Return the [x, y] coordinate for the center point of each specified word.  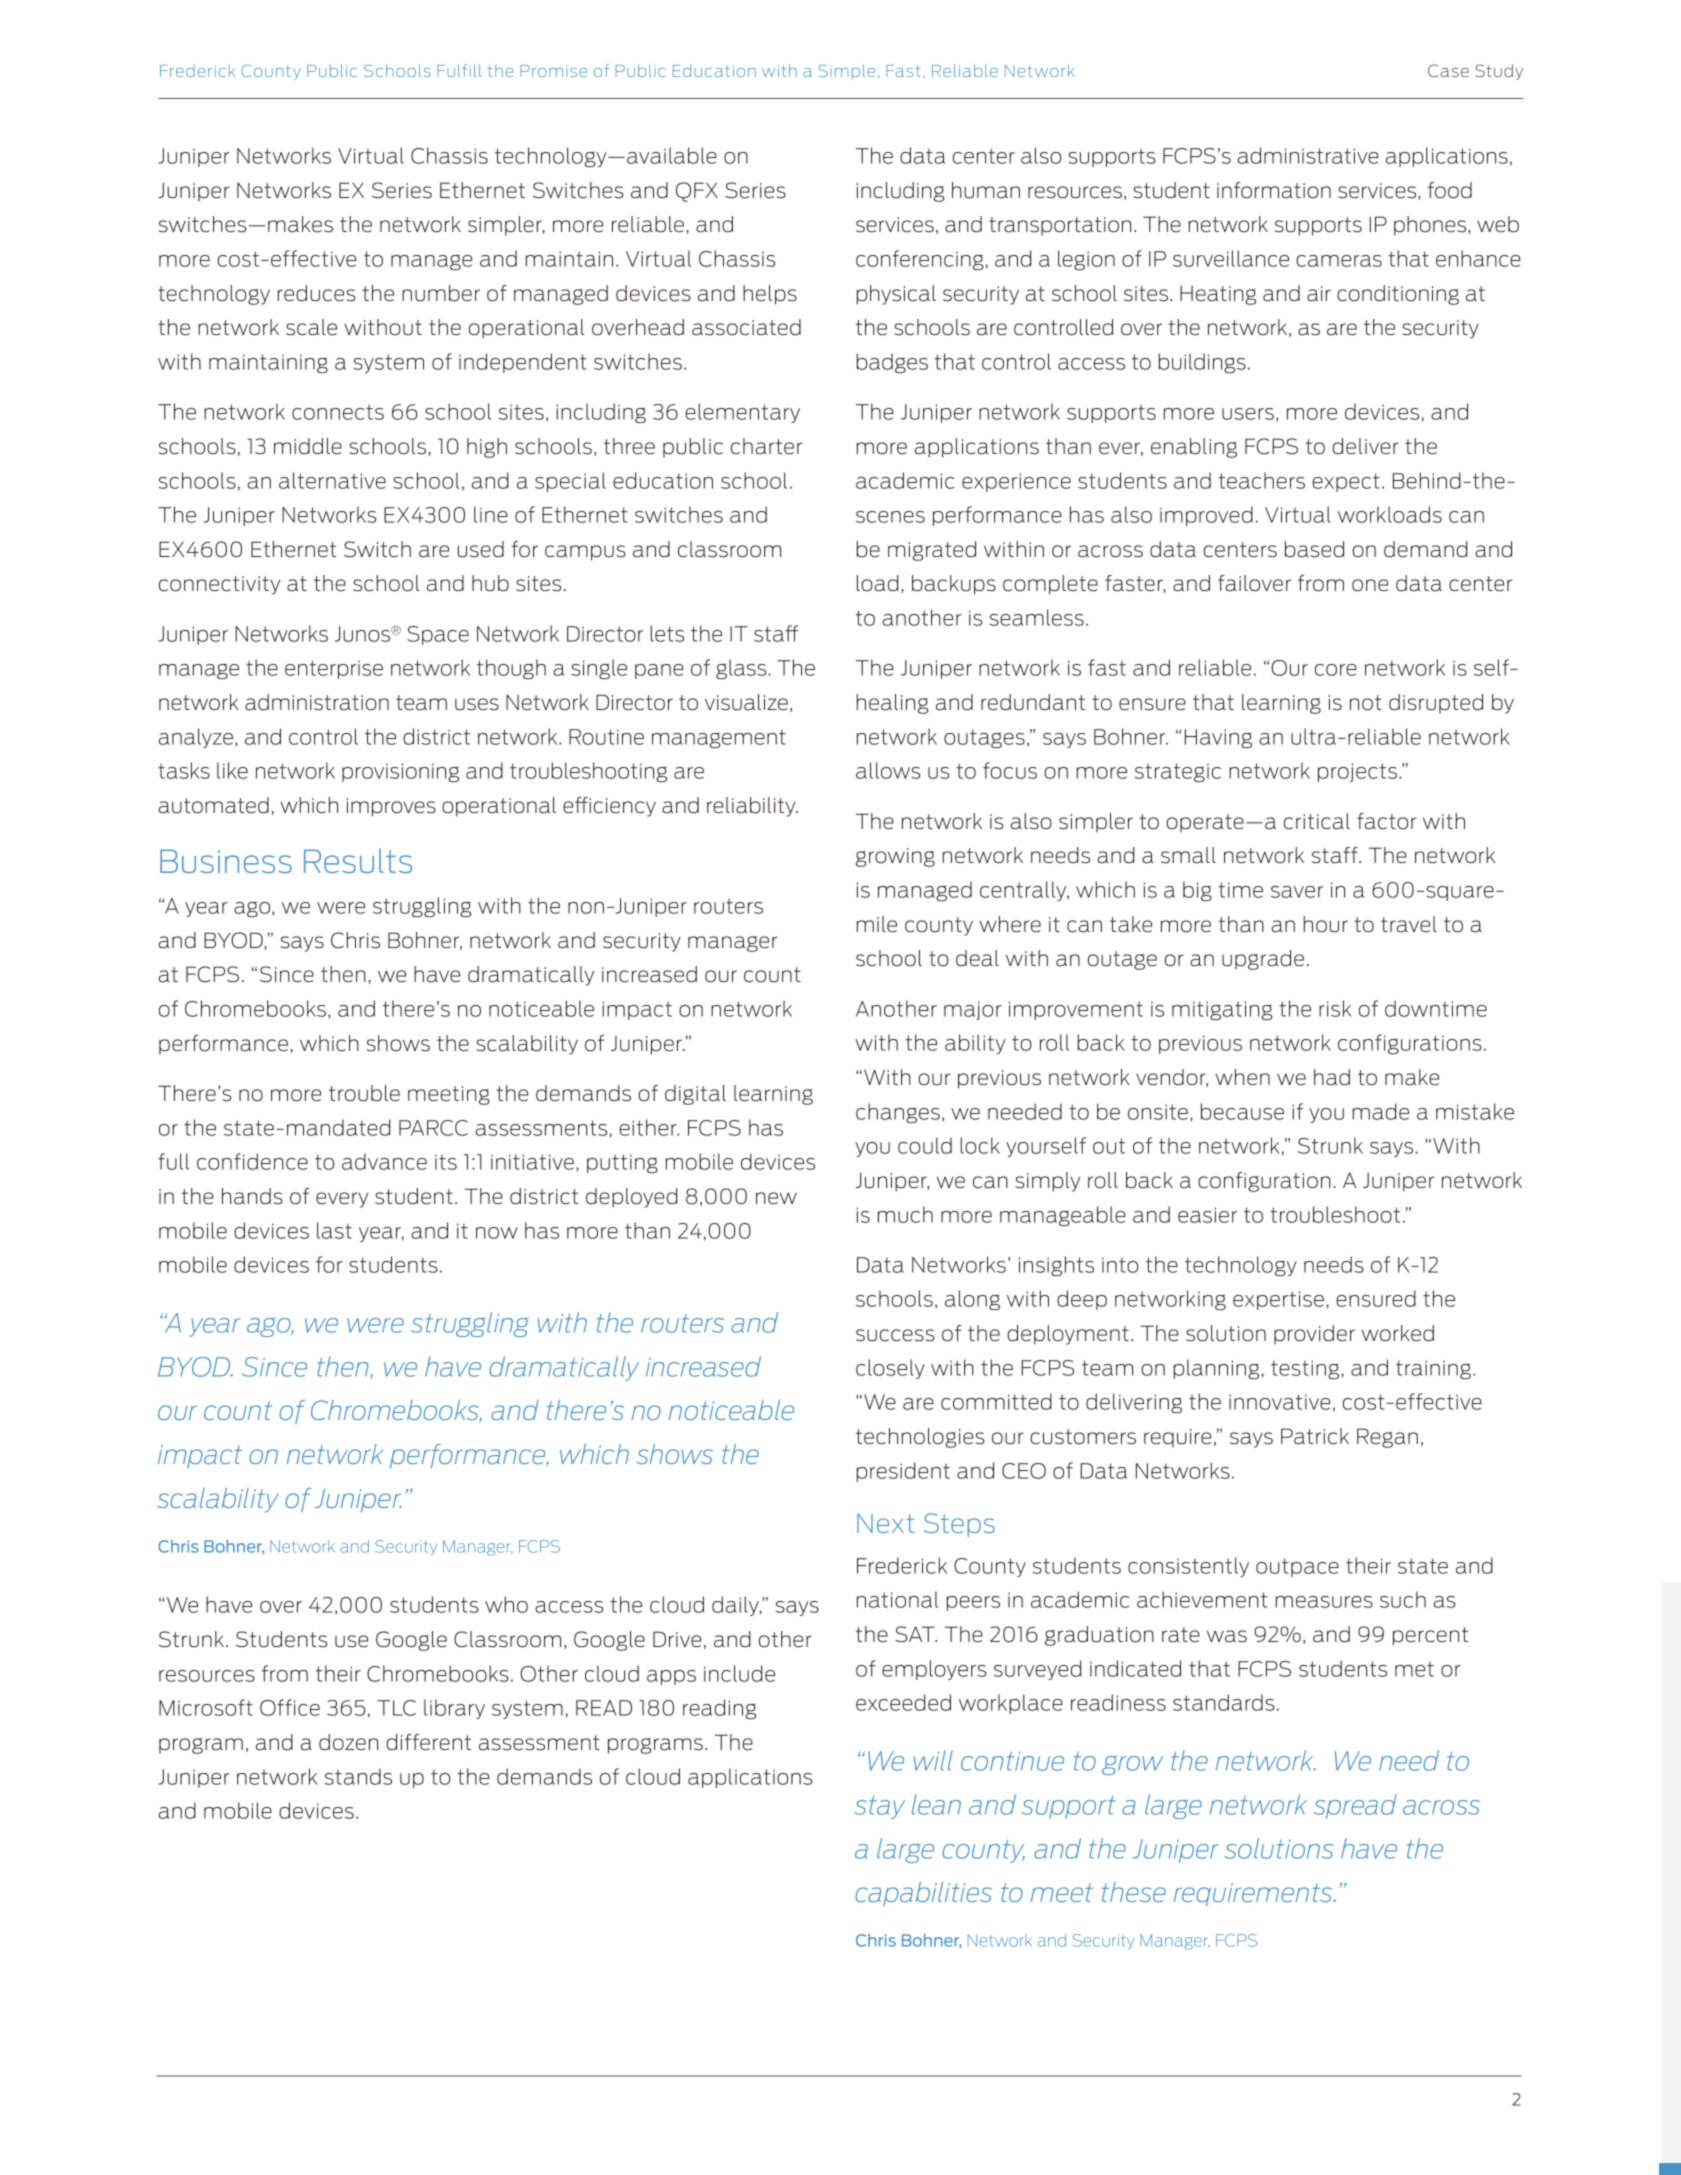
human [986, 190]
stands [358, 1776]
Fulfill [459, 70]
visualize [746, 702]
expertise [1278, 1300]
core [1336, 670]
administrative [1308, 155]
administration [317, 702]
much [905, 1214]
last [334, 1230]
